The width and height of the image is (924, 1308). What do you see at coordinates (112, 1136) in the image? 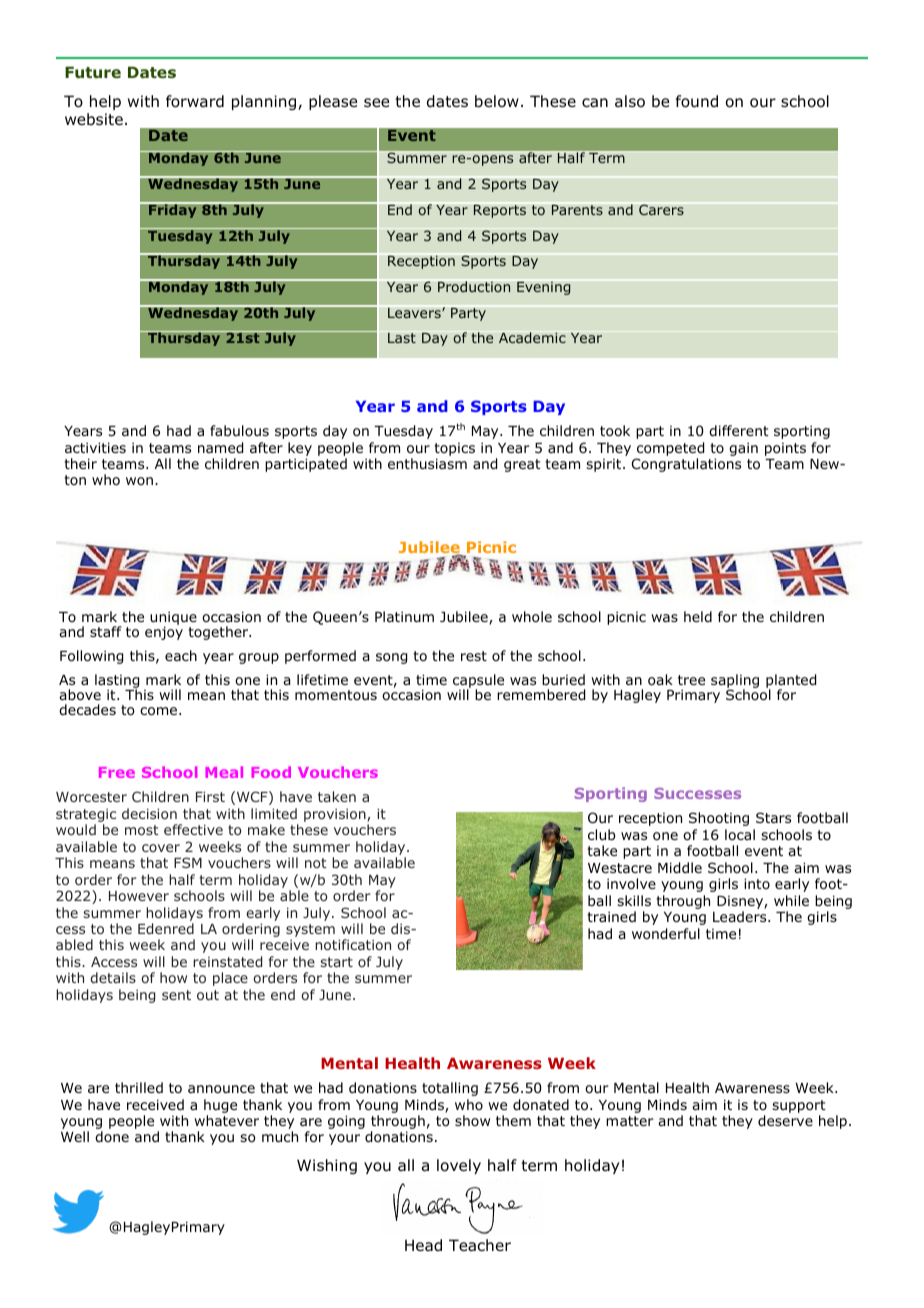
I see `done` at bounding box center [112, 1136].
